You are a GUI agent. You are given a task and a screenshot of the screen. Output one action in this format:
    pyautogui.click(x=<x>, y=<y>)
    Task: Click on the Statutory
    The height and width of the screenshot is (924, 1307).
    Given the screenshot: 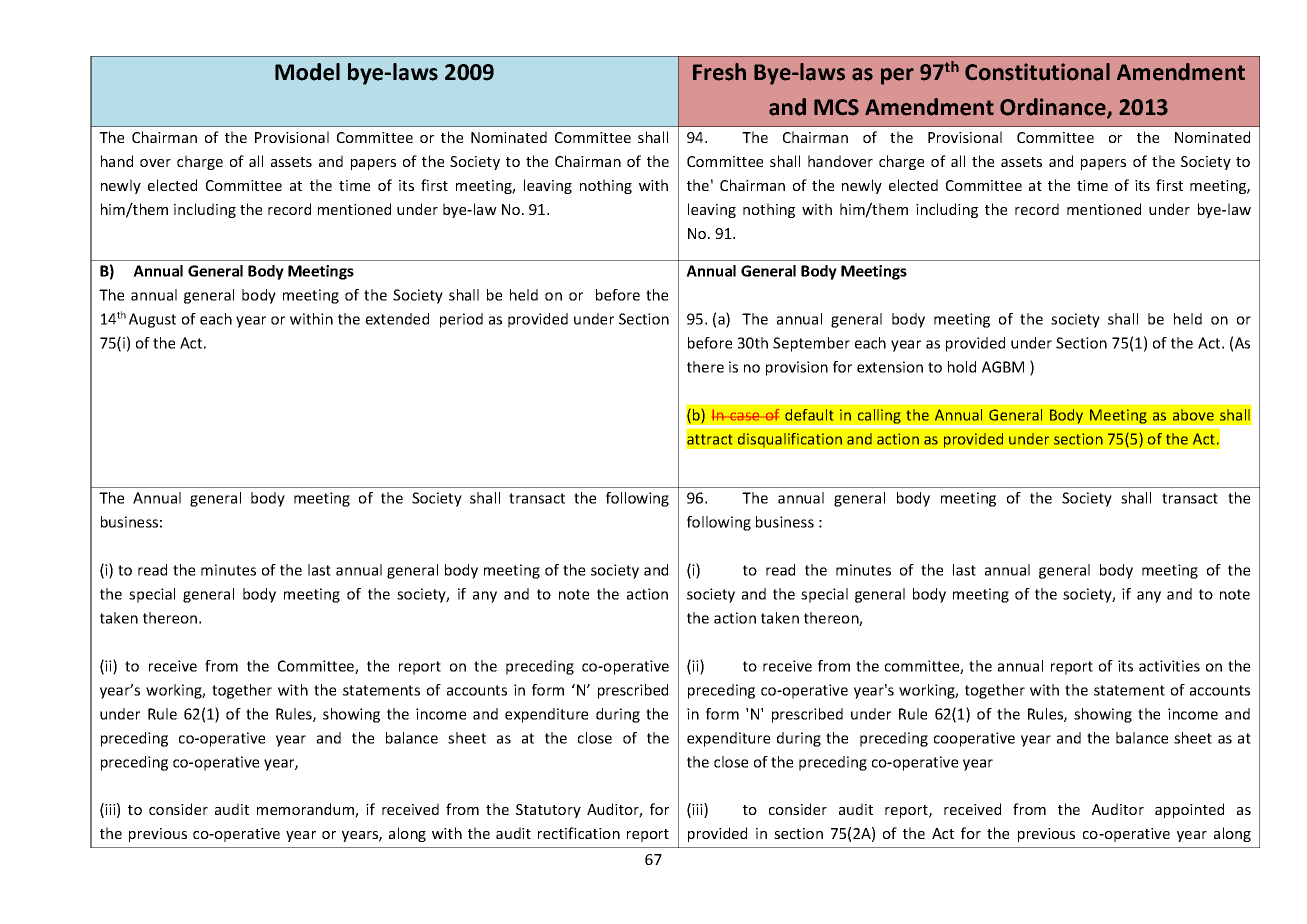 What is the action you would take?
    pyautogui.click(x=548, y=811)
